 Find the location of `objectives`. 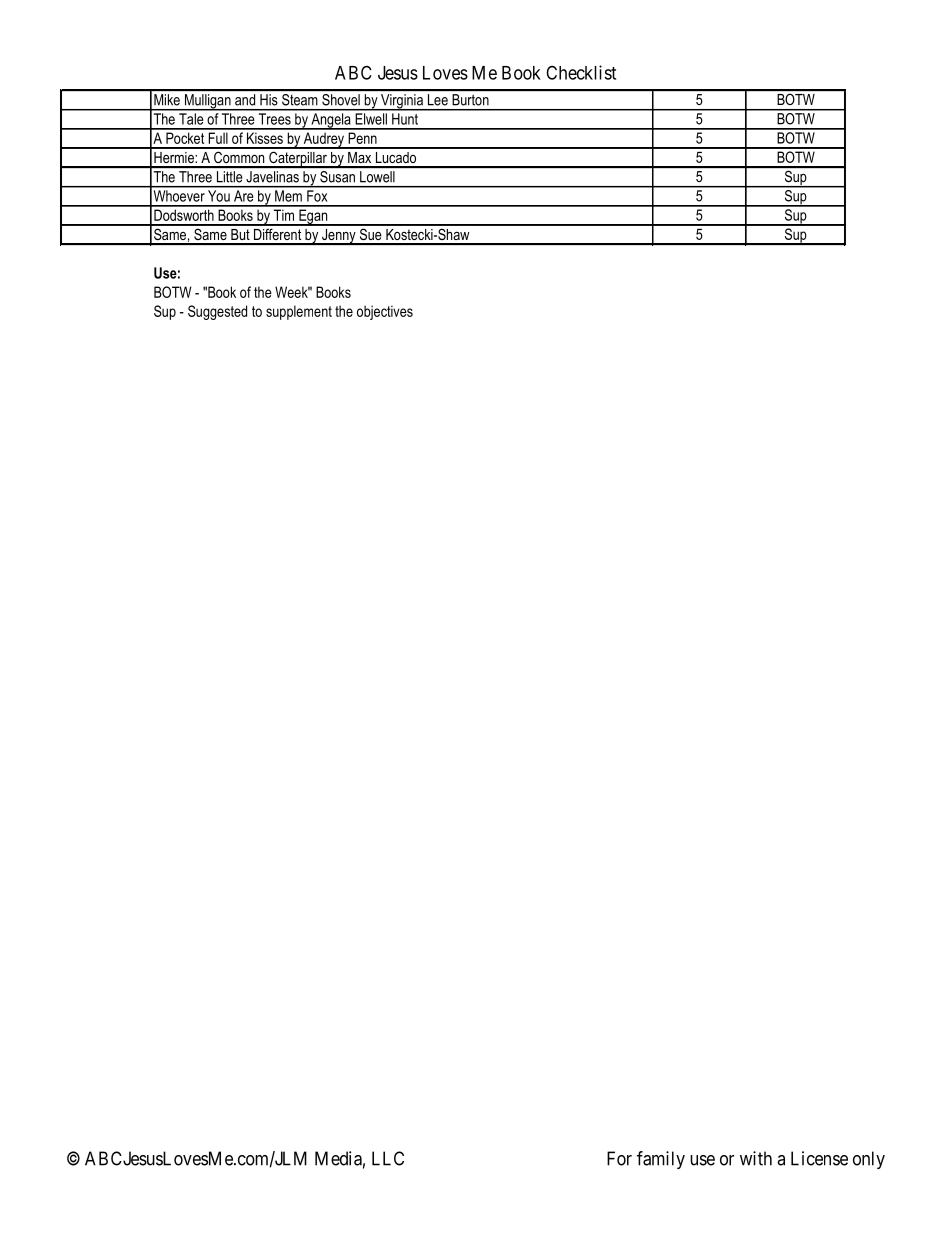

objectives is located at coordinates (385, 312).
